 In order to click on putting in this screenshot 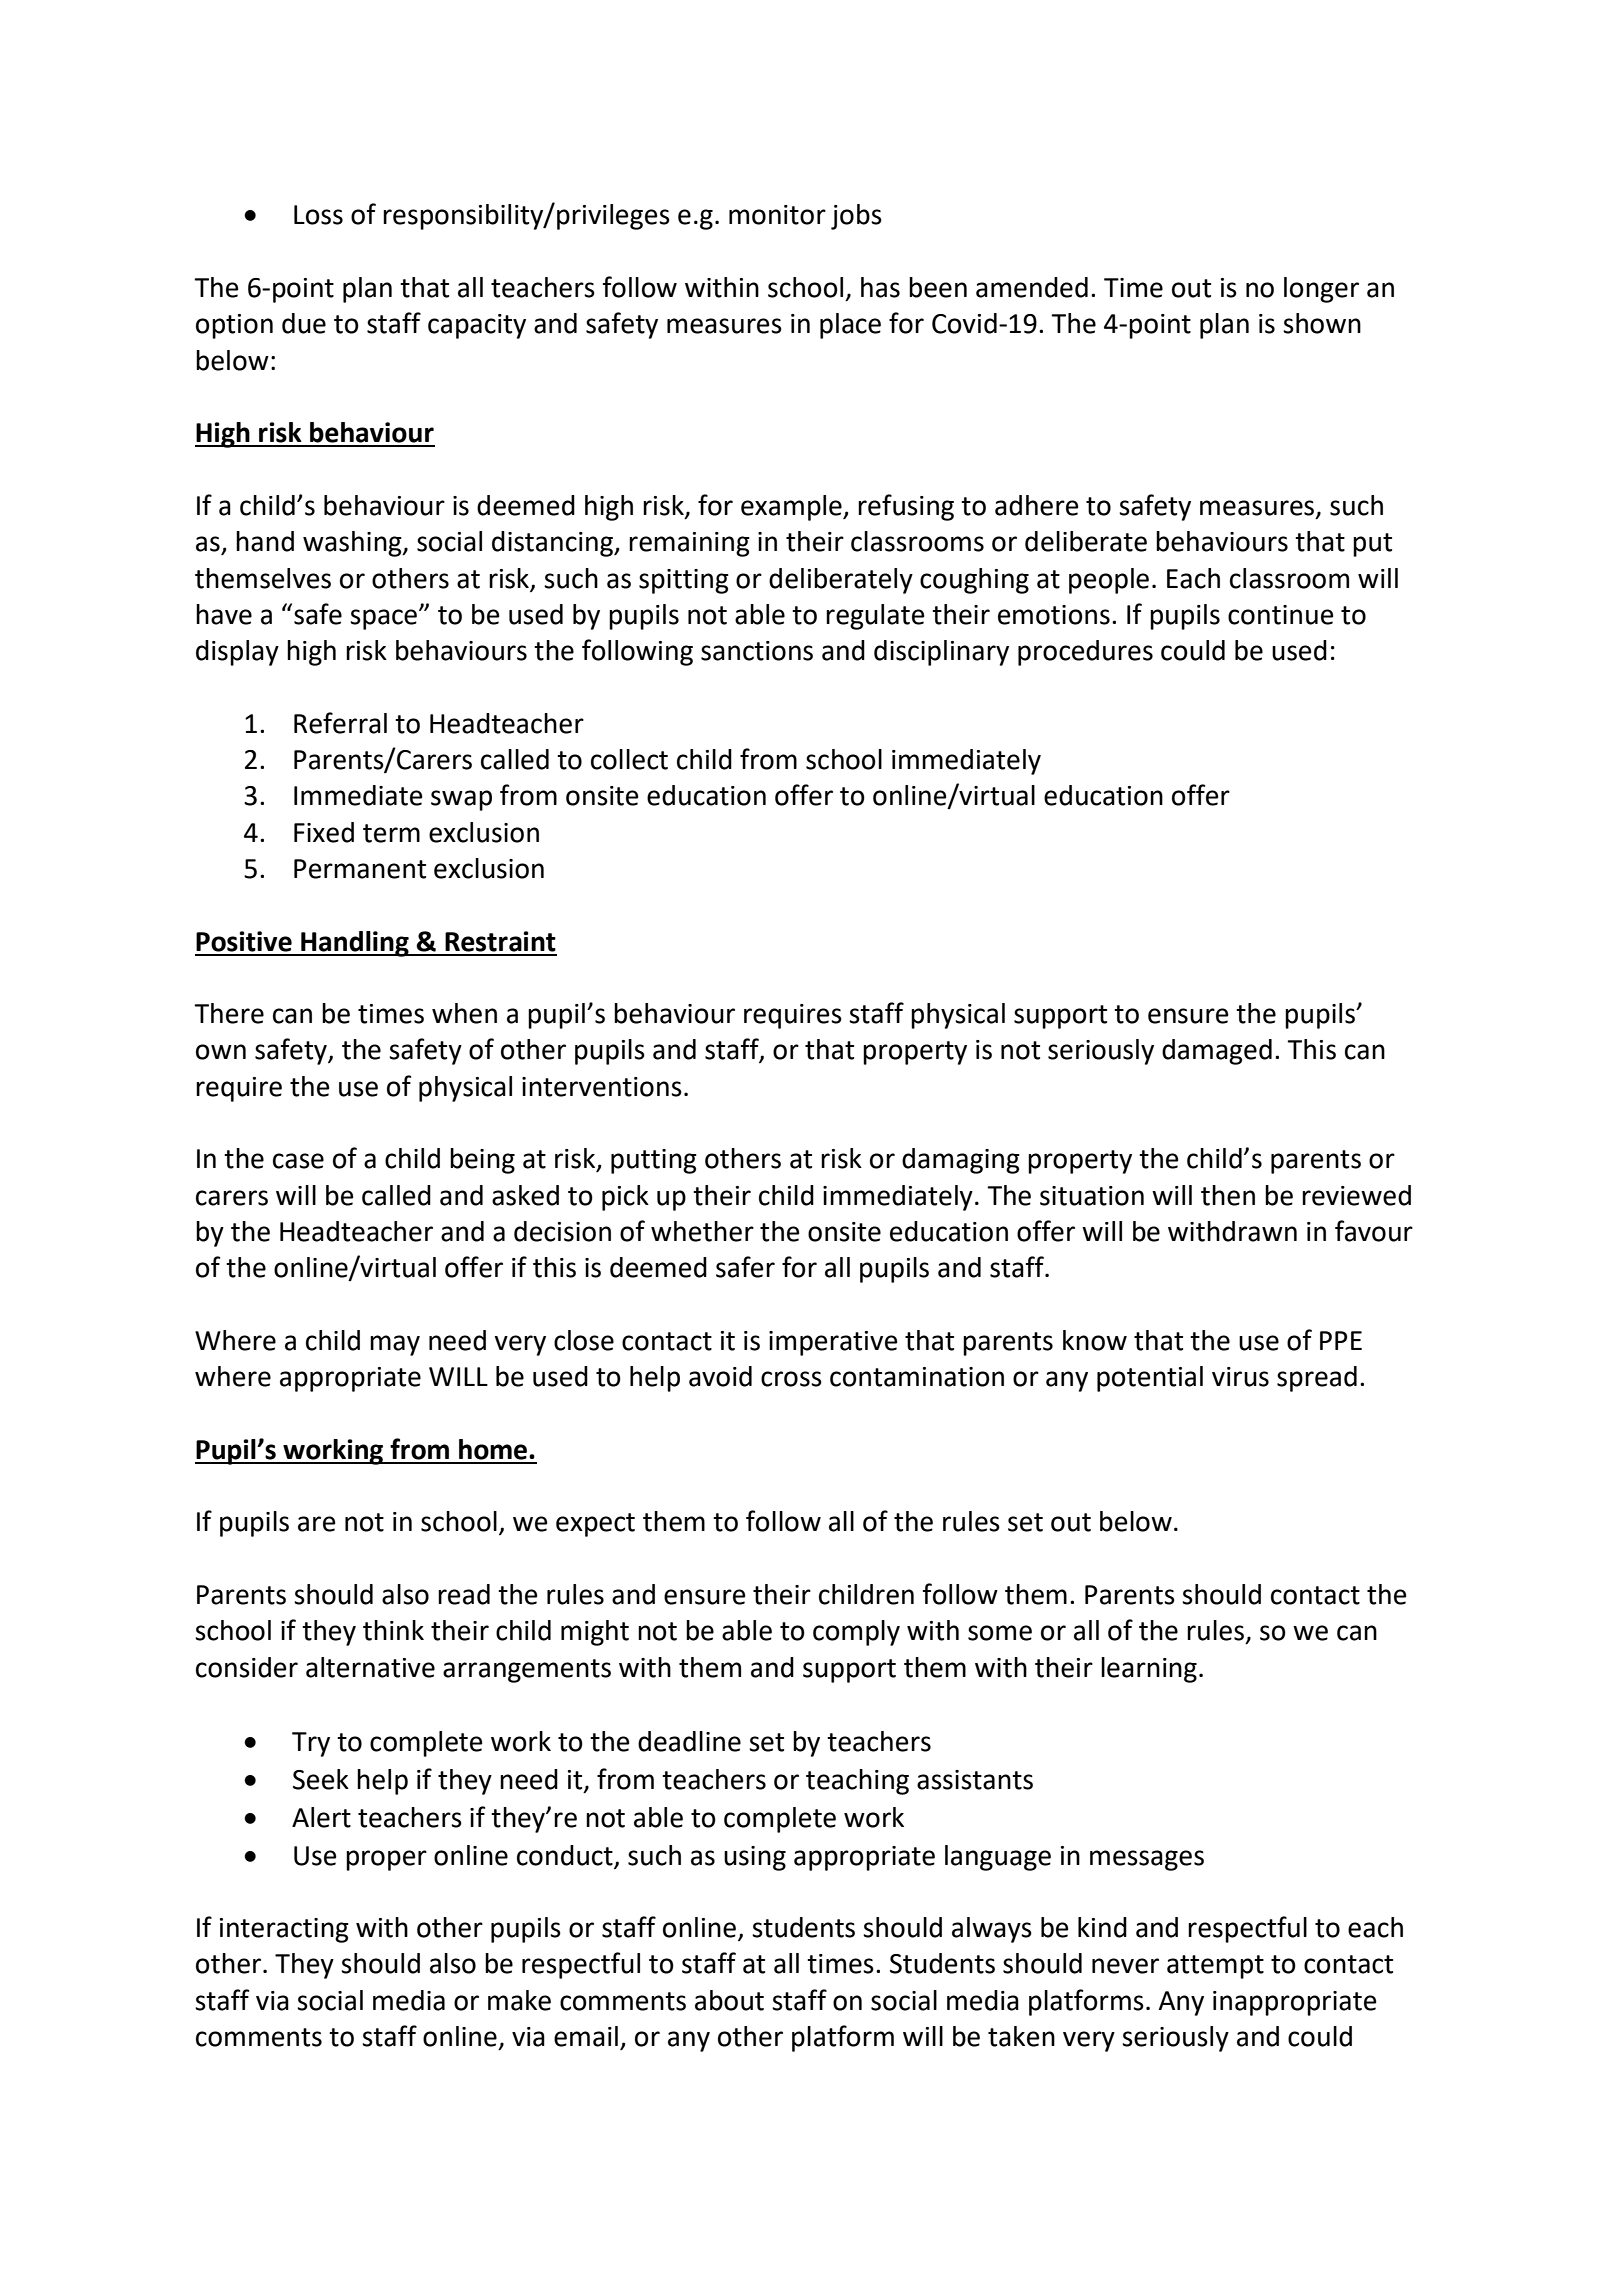, I will do `click(654, 1161)`.
